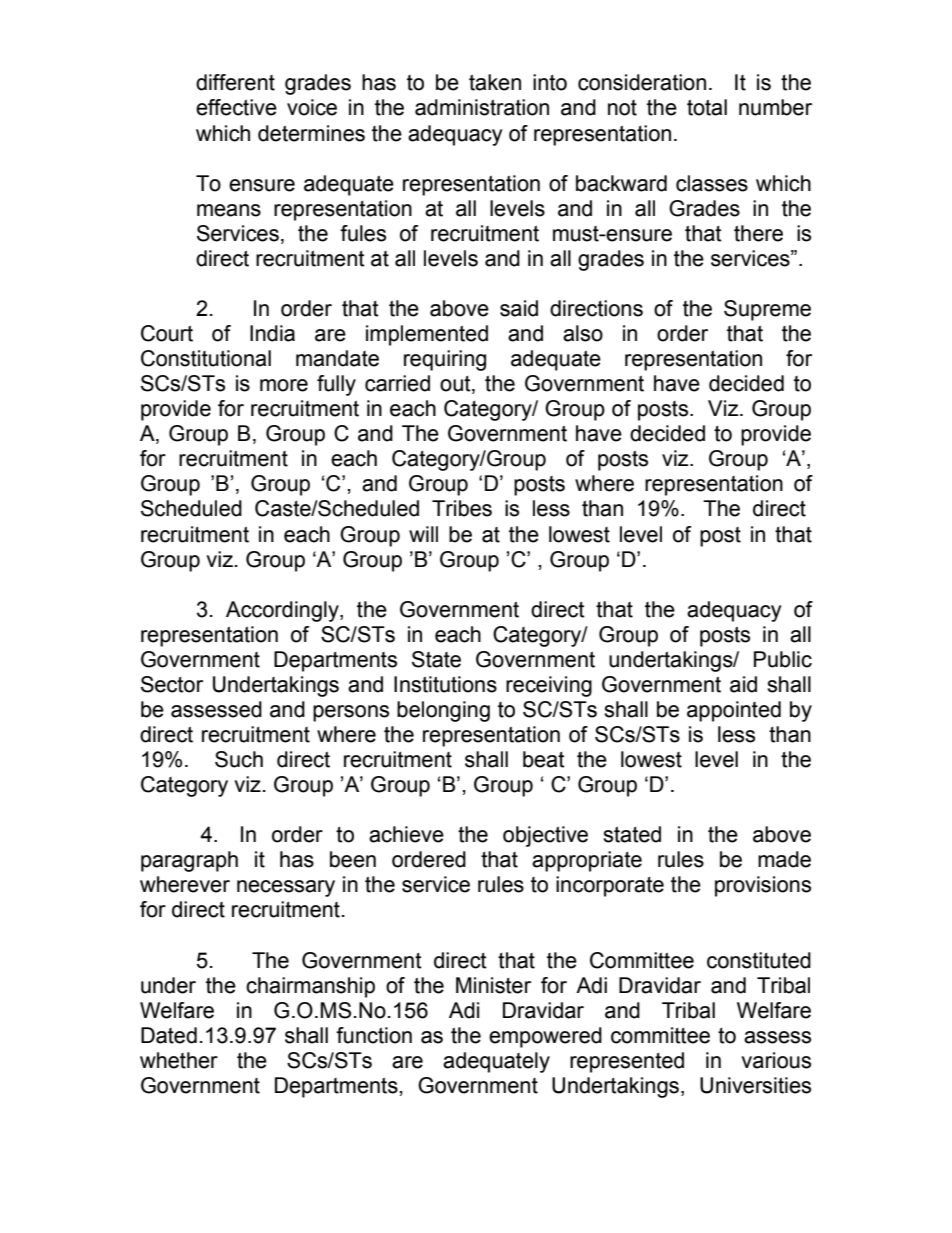 This page has height=1233, width=952. Describe the element at coordinates (545, 1037) in the page. I see `empowered` at that location.
